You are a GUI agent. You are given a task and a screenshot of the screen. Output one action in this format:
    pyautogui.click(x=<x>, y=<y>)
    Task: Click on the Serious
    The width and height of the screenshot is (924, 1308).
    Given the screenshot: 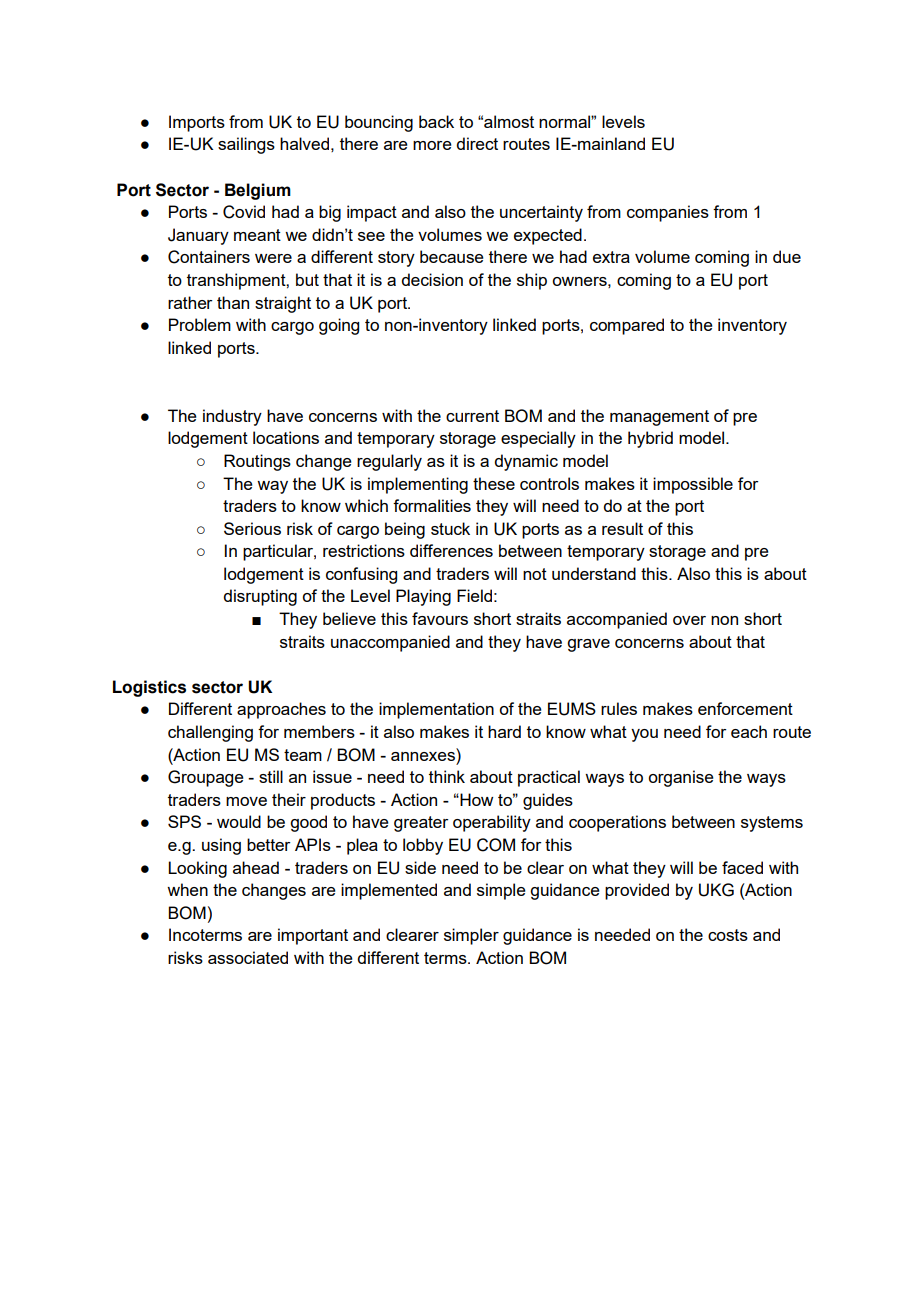 What is the action you would take?
    pyautogui.click(x=252, y=528)
